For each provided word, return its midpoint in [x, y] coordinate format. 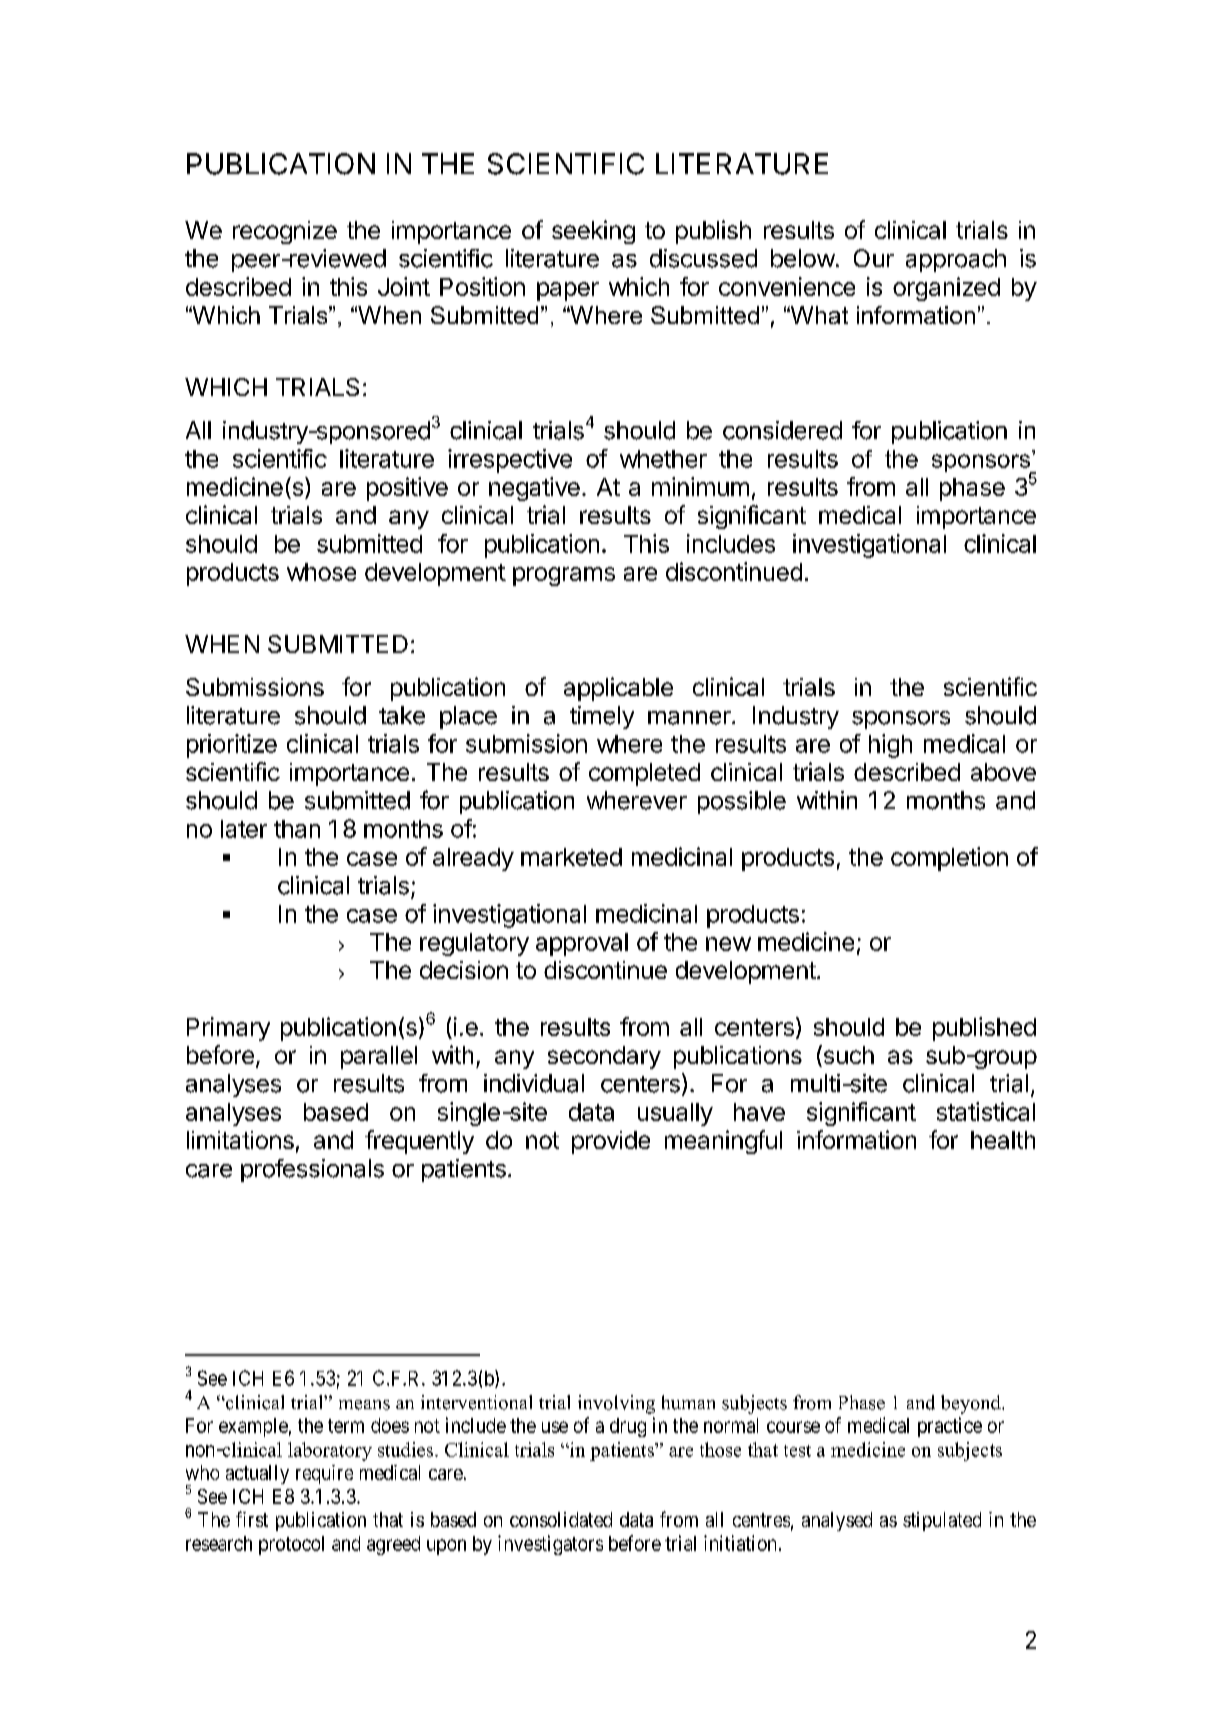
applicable [618, 689]
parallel [379, 1057]
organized [946, 289]
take [402, 715]
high [890, 746]
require [324, 1474]
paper [568, 291]
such [847, 1056]
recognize [285, 232]
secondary [604, 1057]
